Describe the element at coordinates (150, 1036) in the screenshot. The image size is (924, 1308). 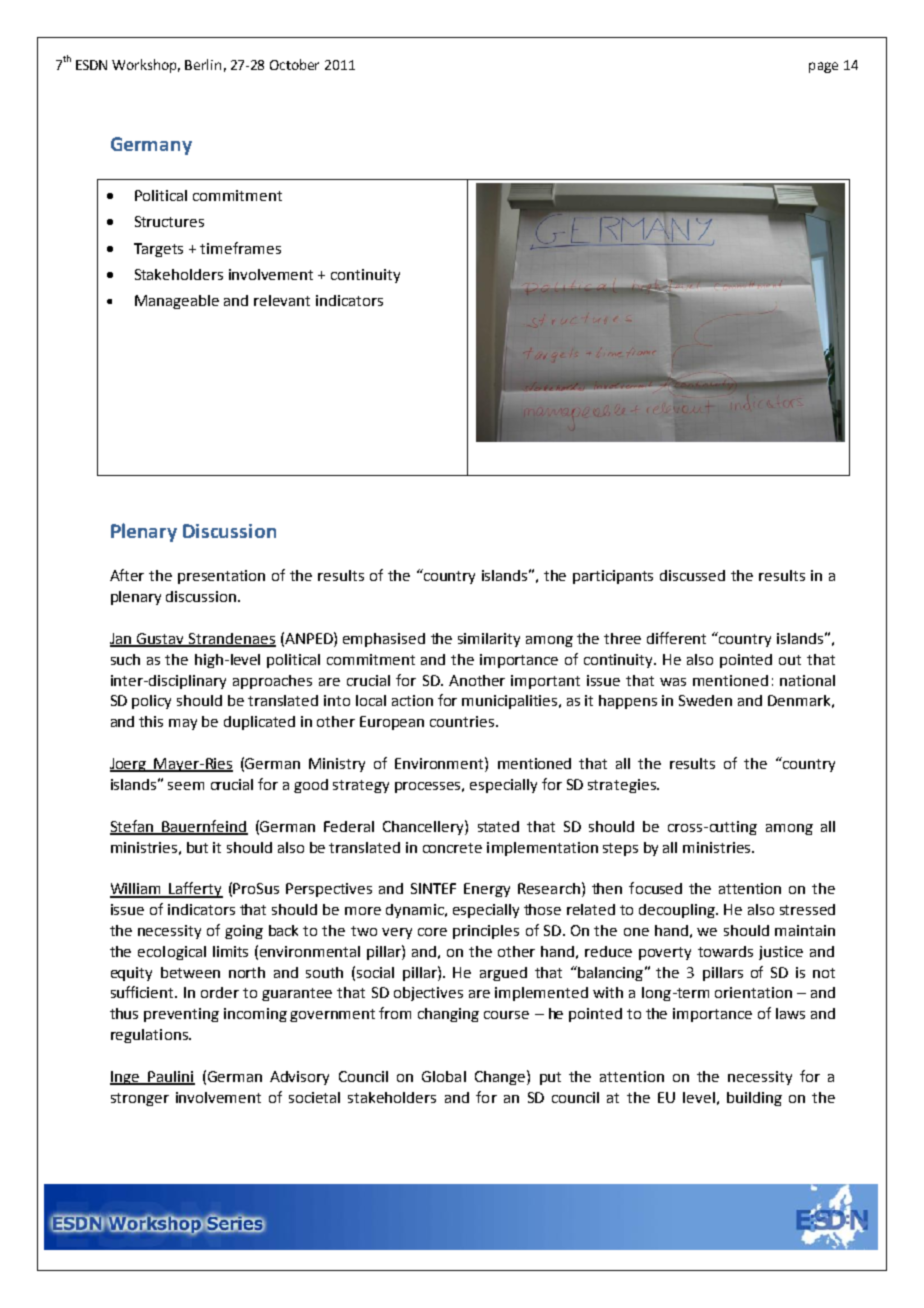
I see `regulations` at that location.
